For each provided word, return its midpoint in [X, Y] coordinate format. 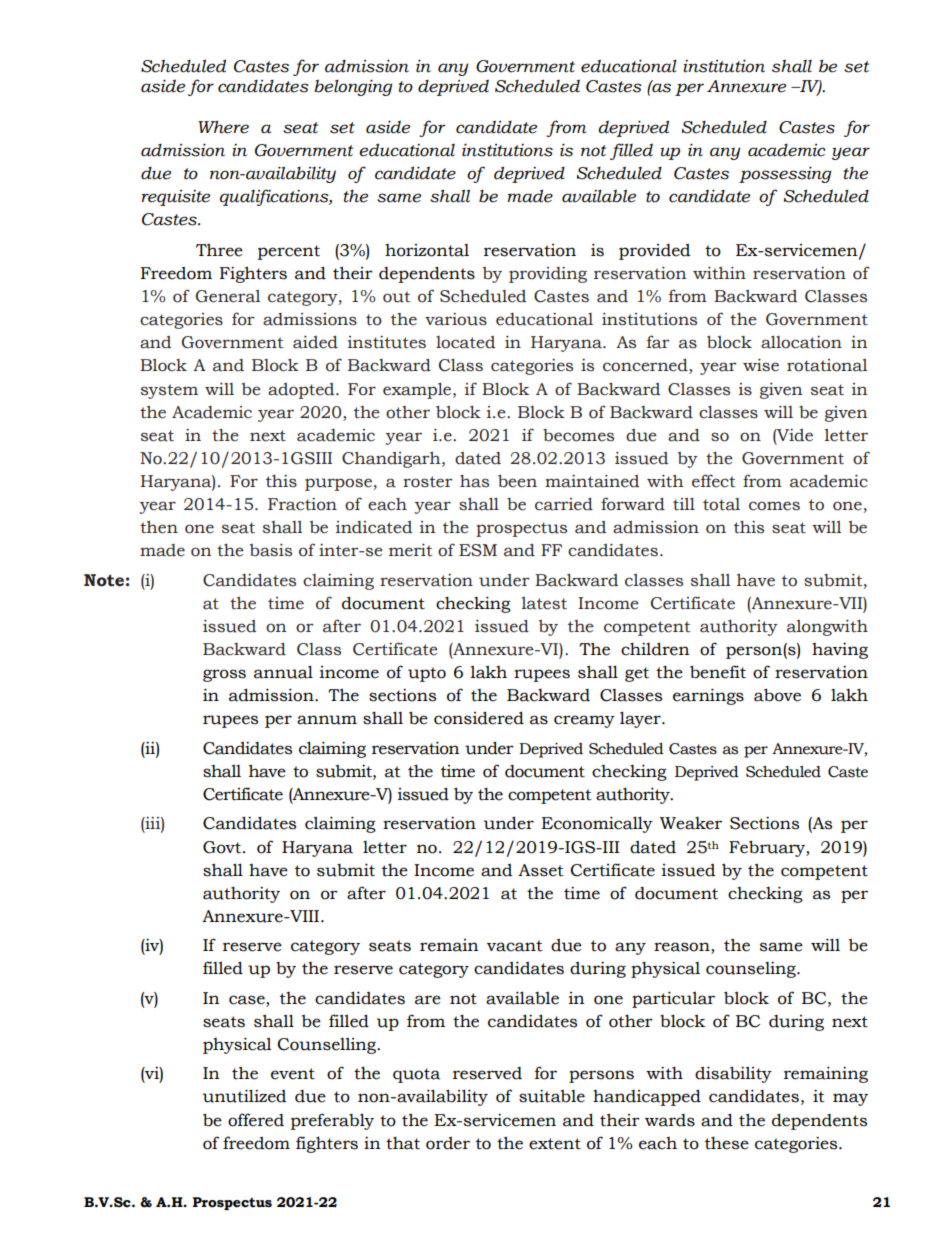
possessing [785, 174]
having [840, 650]
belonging [353, 87]
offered [256, 1120]
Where [223, 127]
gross [224, 675]
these [727, 1143]
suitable [552, 1096]
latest [544, 603]
